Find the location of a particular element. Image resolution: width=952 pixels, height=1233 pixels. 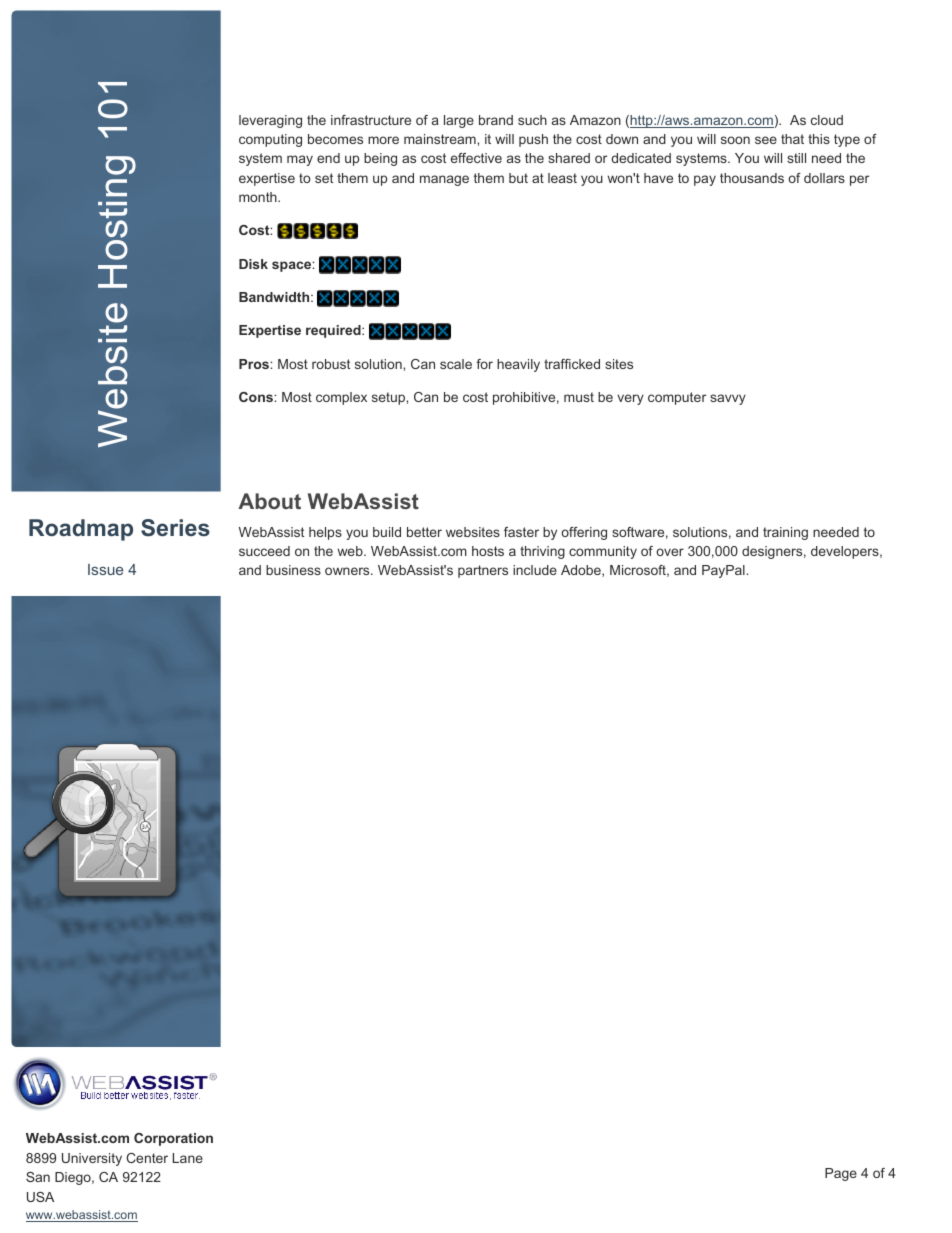

savvy is located at coordinates (728, 399).
